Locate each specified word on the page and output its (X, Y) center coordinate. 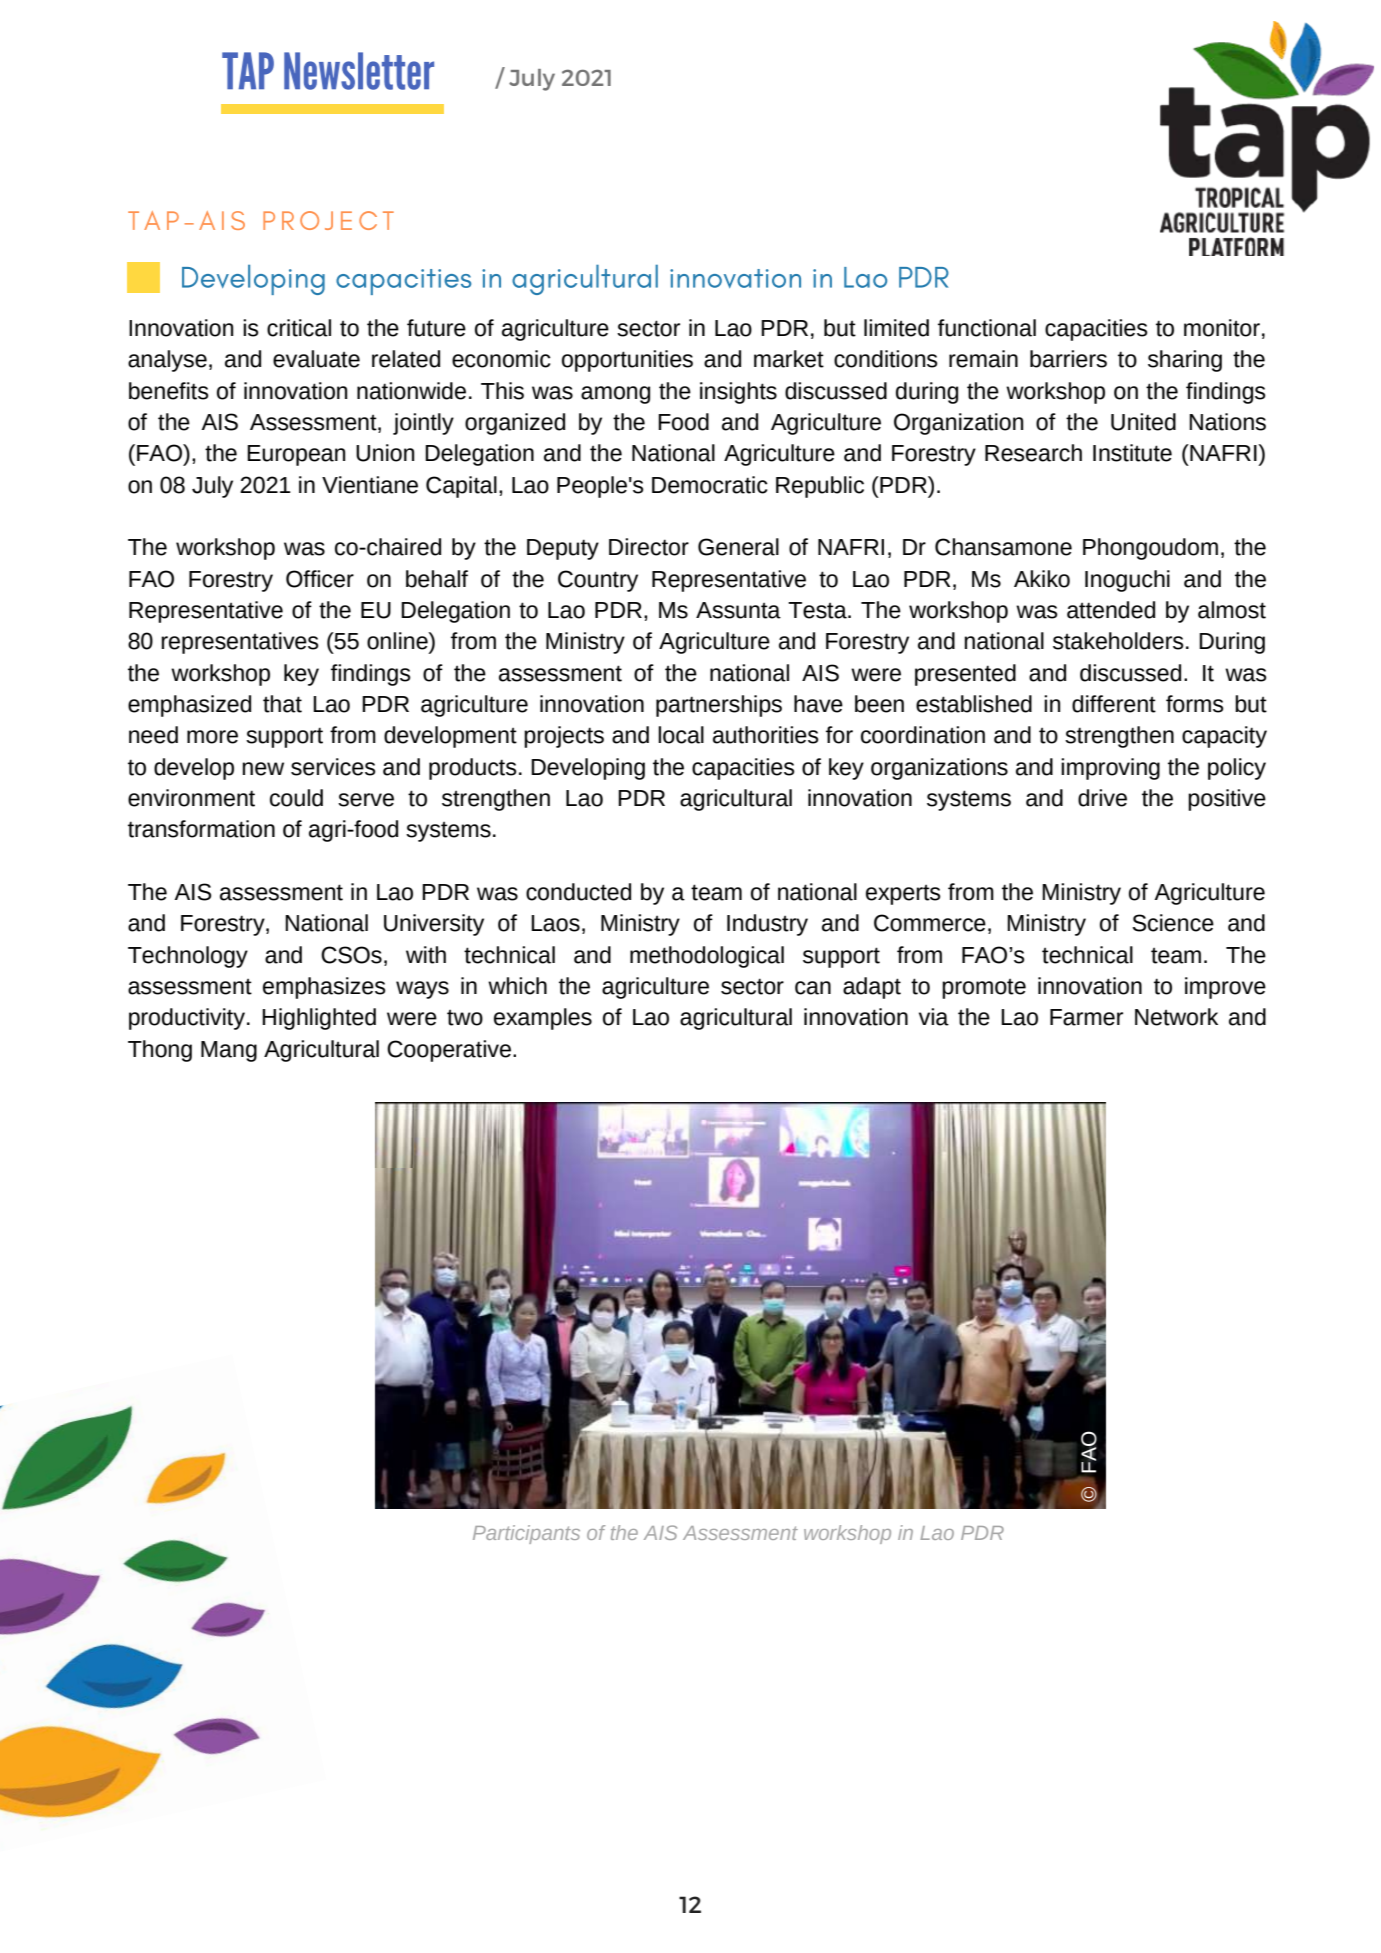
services (333, 767)
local (681, 735)
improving (1110, 769)
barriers (1068, 359)
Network (1176, 1017)
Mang (229, 1051)
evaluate (316, 359)
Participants (526, 1534)
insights (738, 393)
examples (543, 1019)
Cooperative (449, 1051)
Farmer (1086, 1017)
